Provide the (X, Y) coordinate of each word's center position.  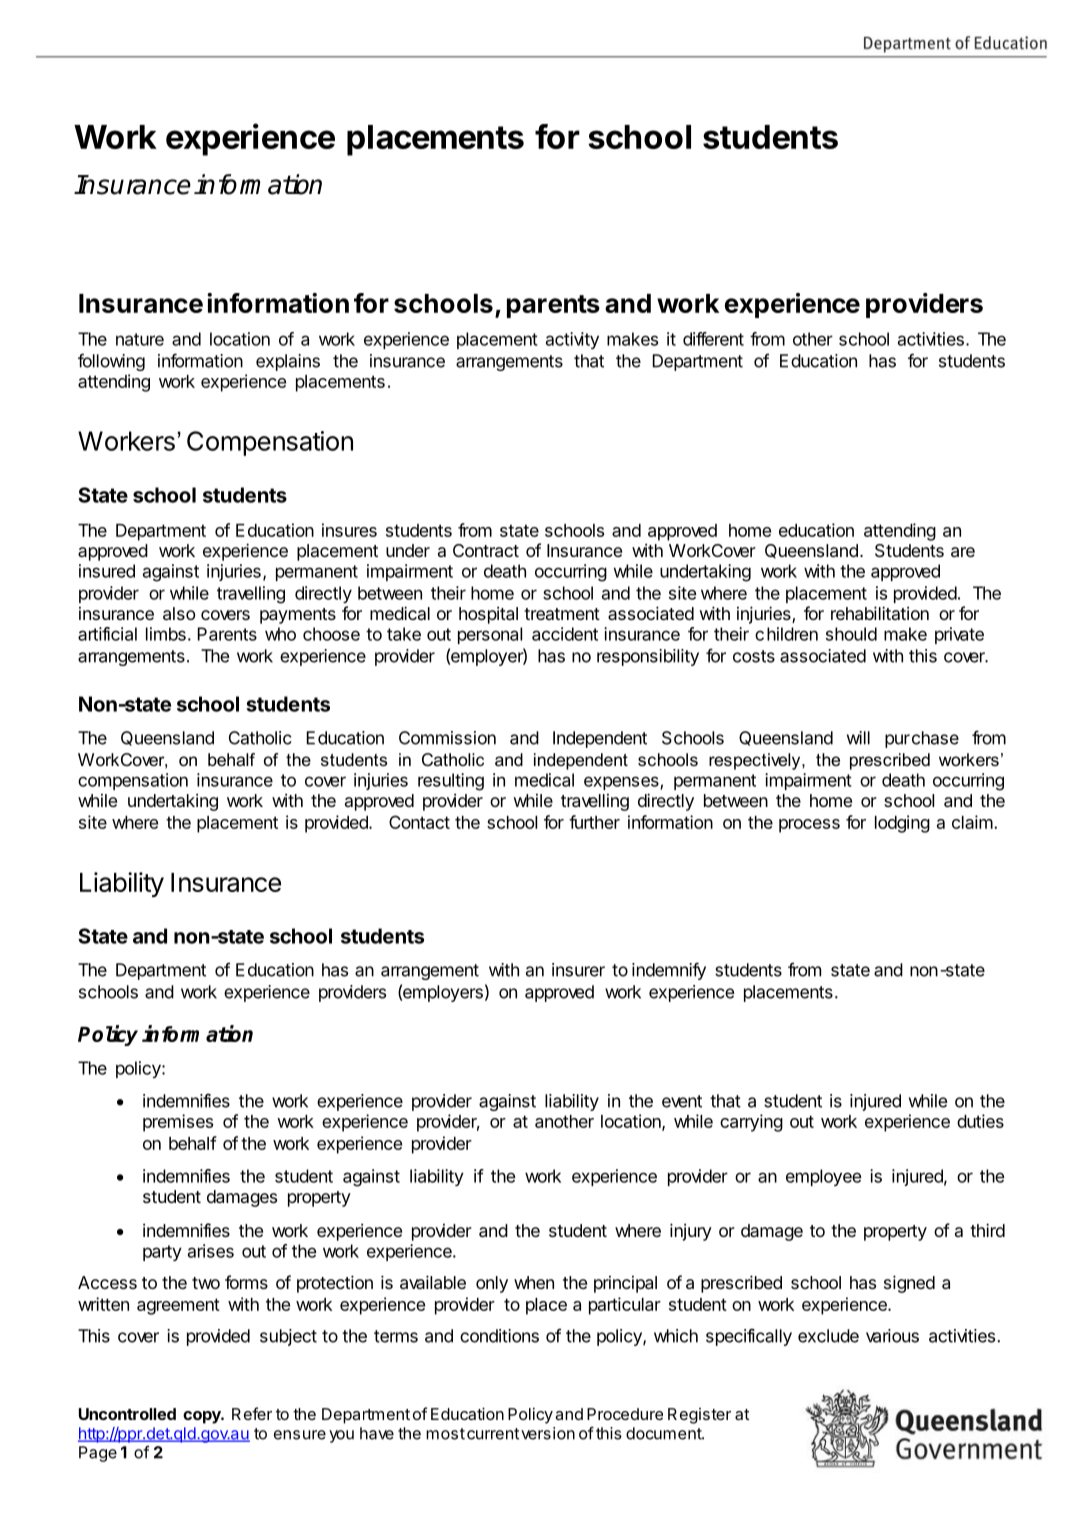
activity (572, 340)
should (851, 634)
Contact (419, 822)
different (713, 339)
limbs (166, 634)
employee (824, 1177)
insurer (578, 970)
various (892, 1336)
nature (140, 339)
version (548, 1433)
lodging (902, 824)
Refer (252, 1413)
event (682, 1101)
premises (178, 1123)
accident (565, 634)
